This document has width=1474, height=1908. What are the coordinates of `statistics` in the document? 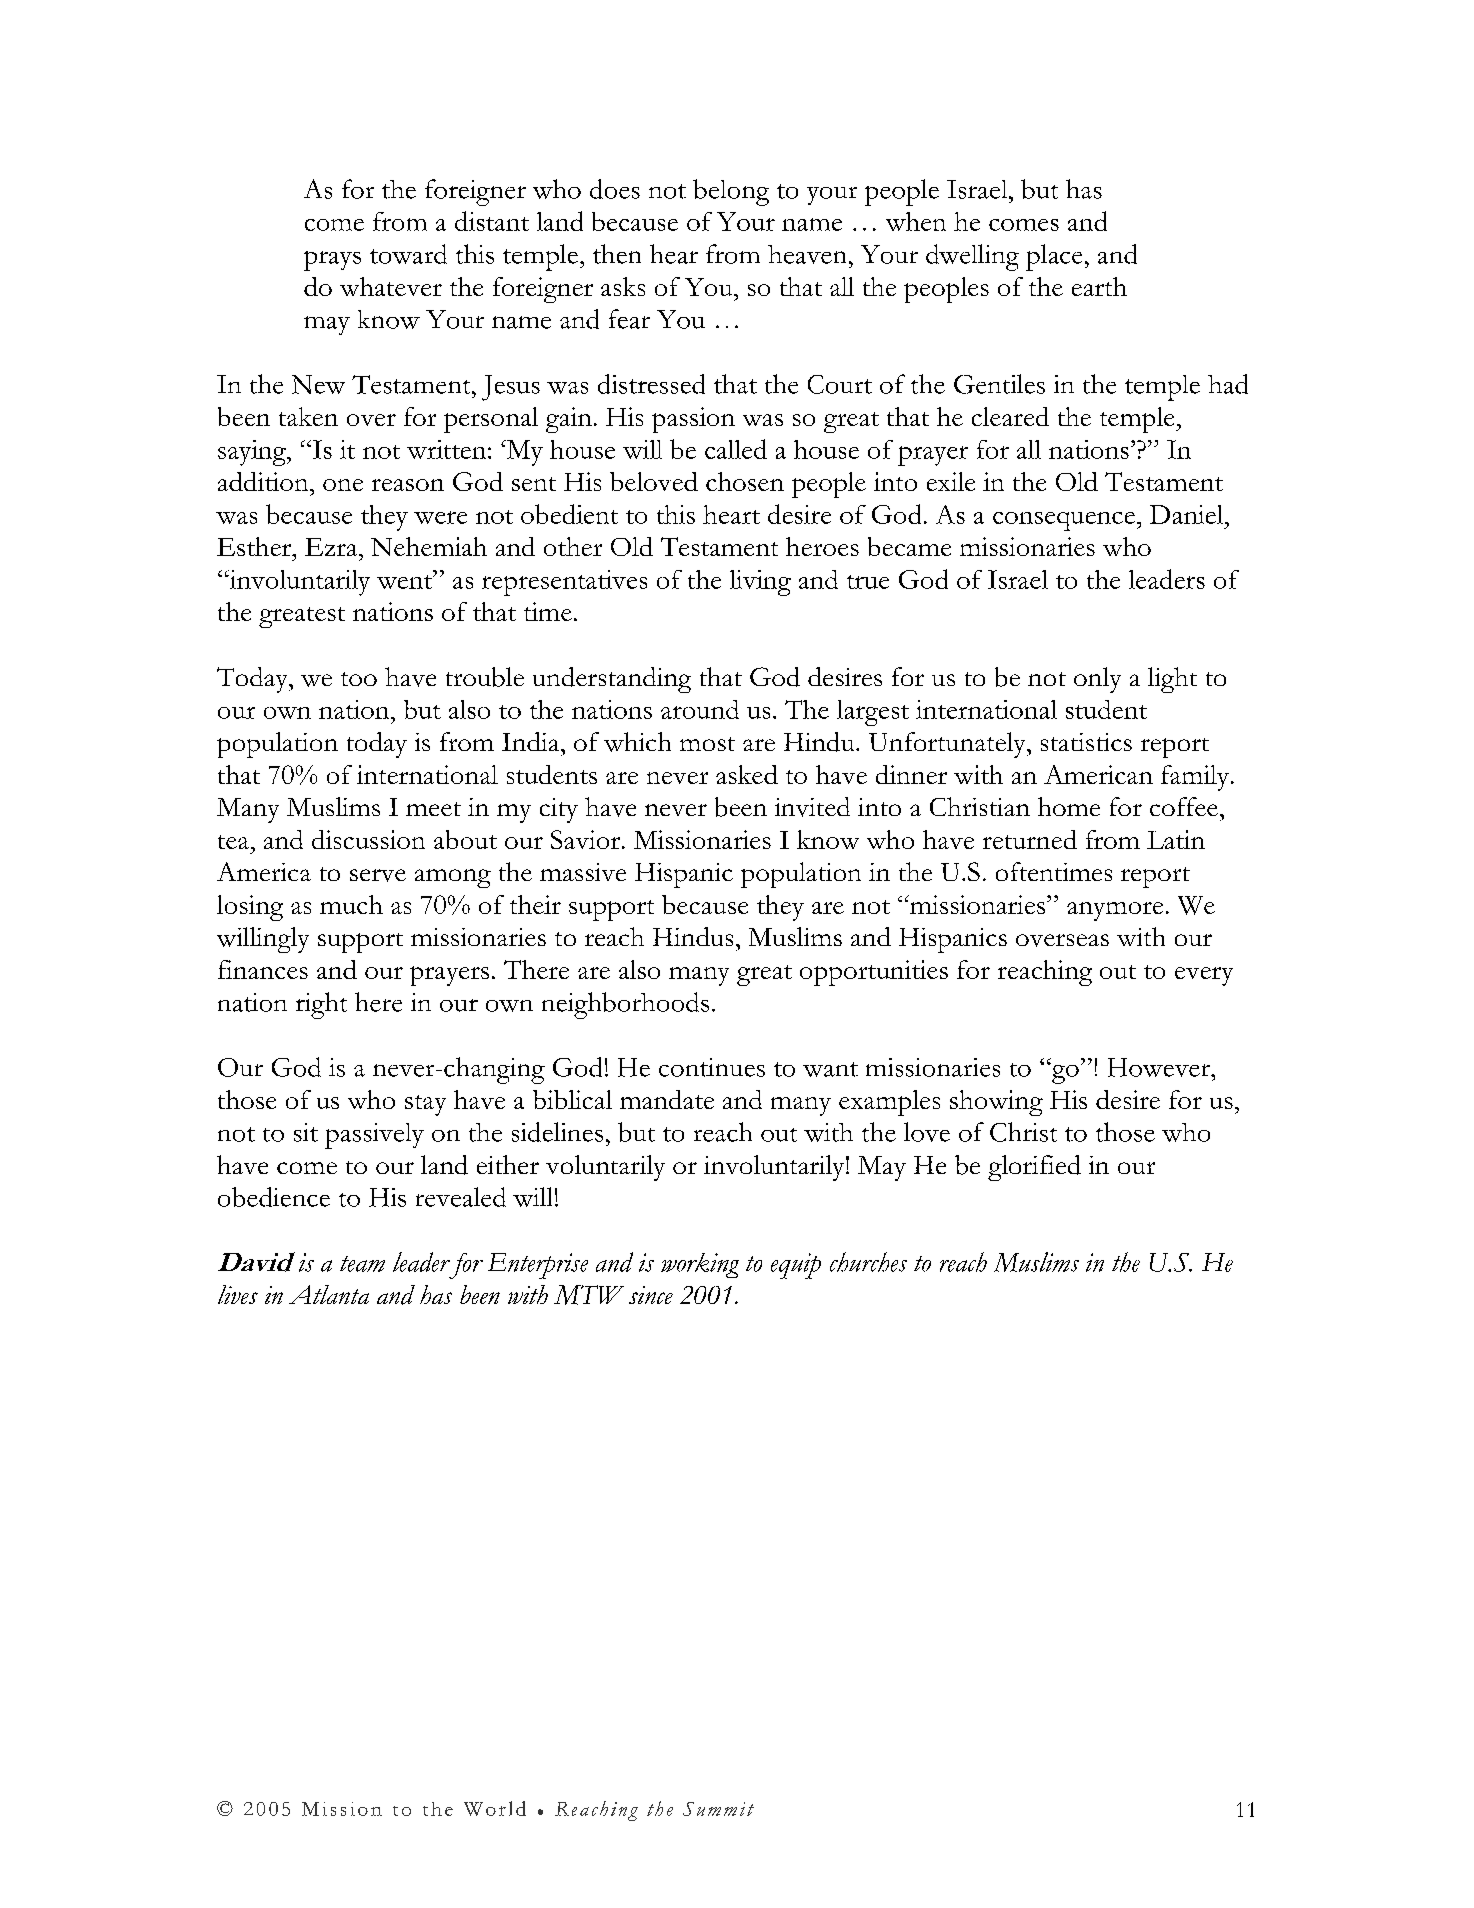 It's located at (1086, 742).
